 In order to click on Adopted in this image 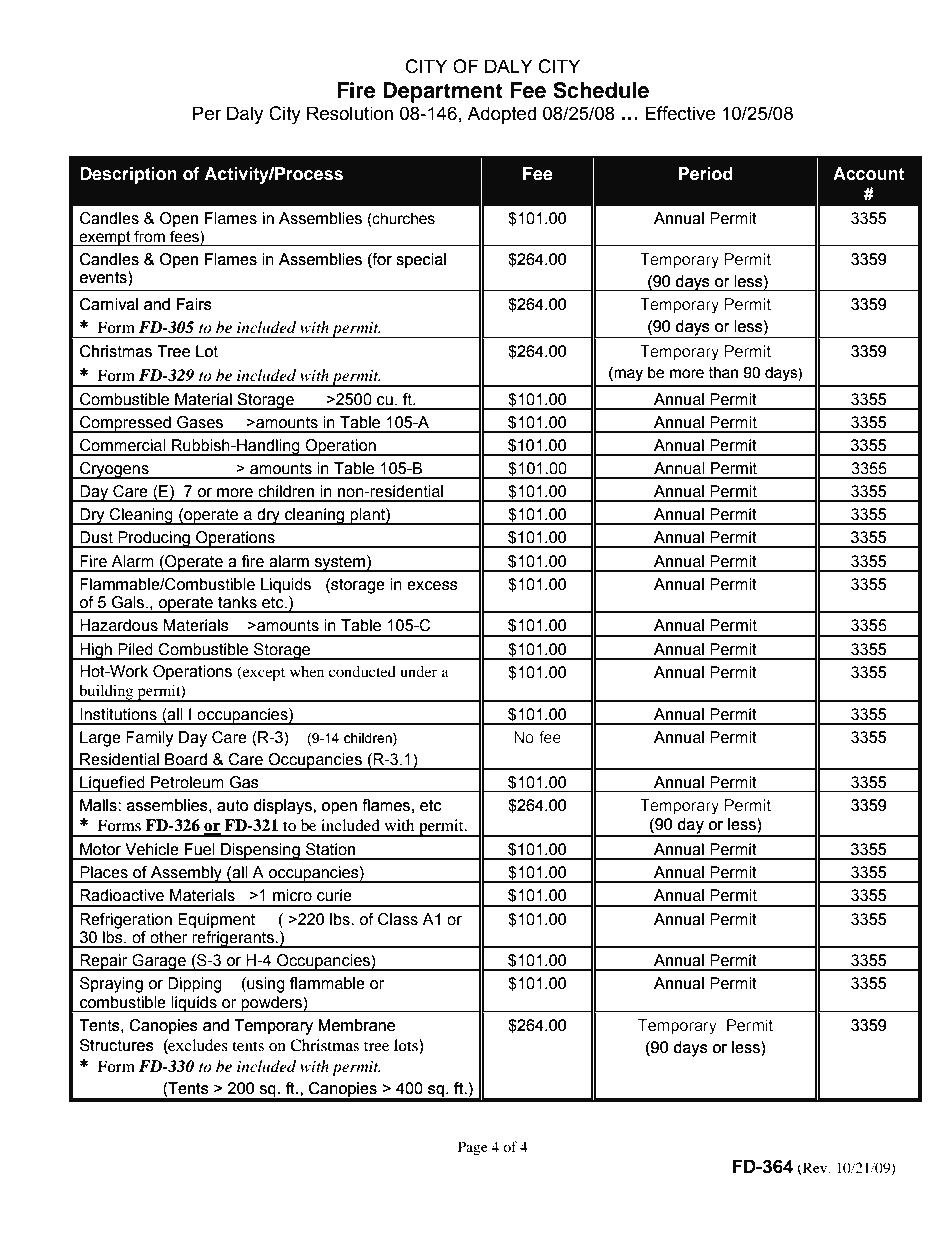, I will do `click(501, 115)`.
